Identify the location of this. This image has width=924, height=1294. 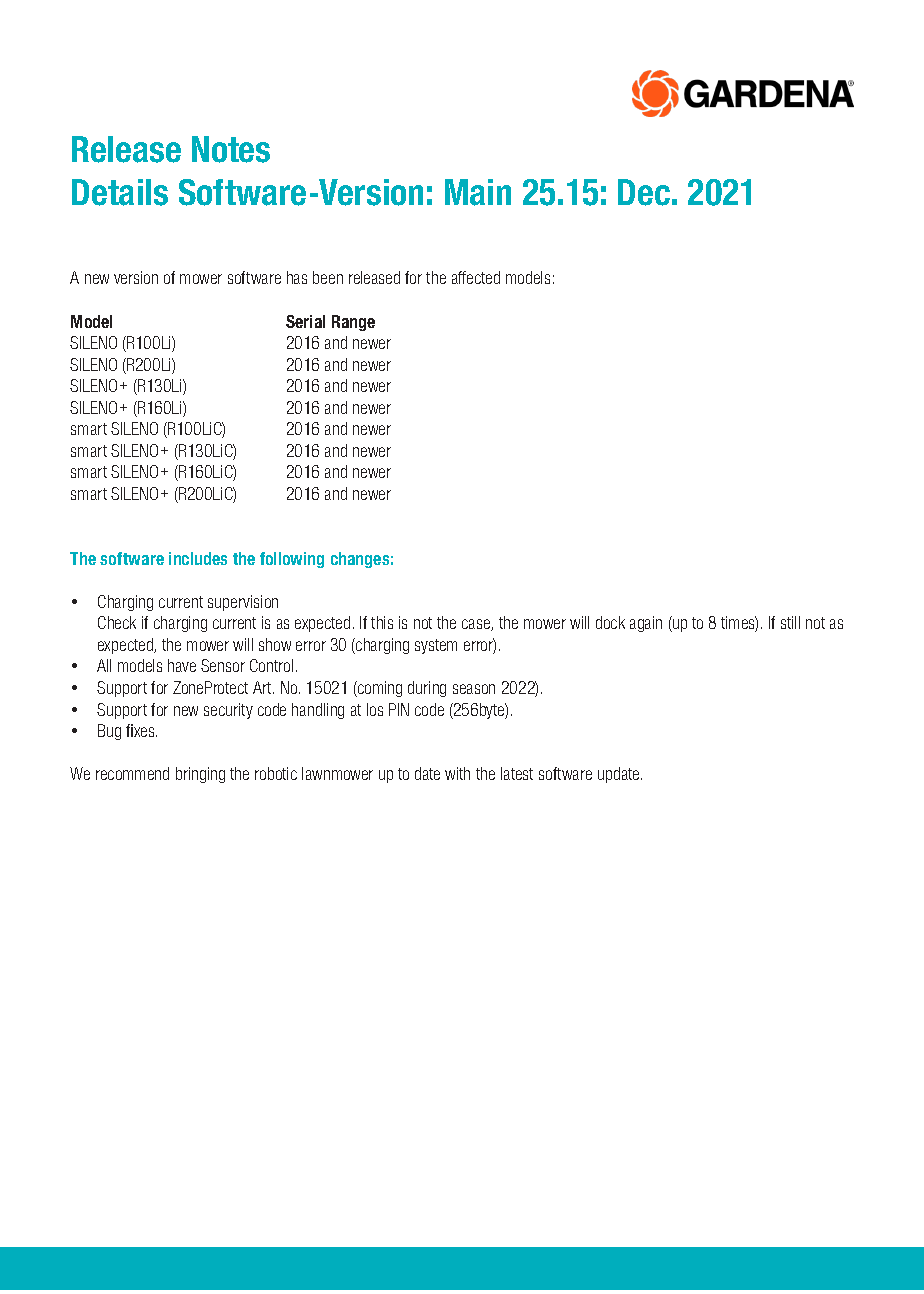
(382, 622).
